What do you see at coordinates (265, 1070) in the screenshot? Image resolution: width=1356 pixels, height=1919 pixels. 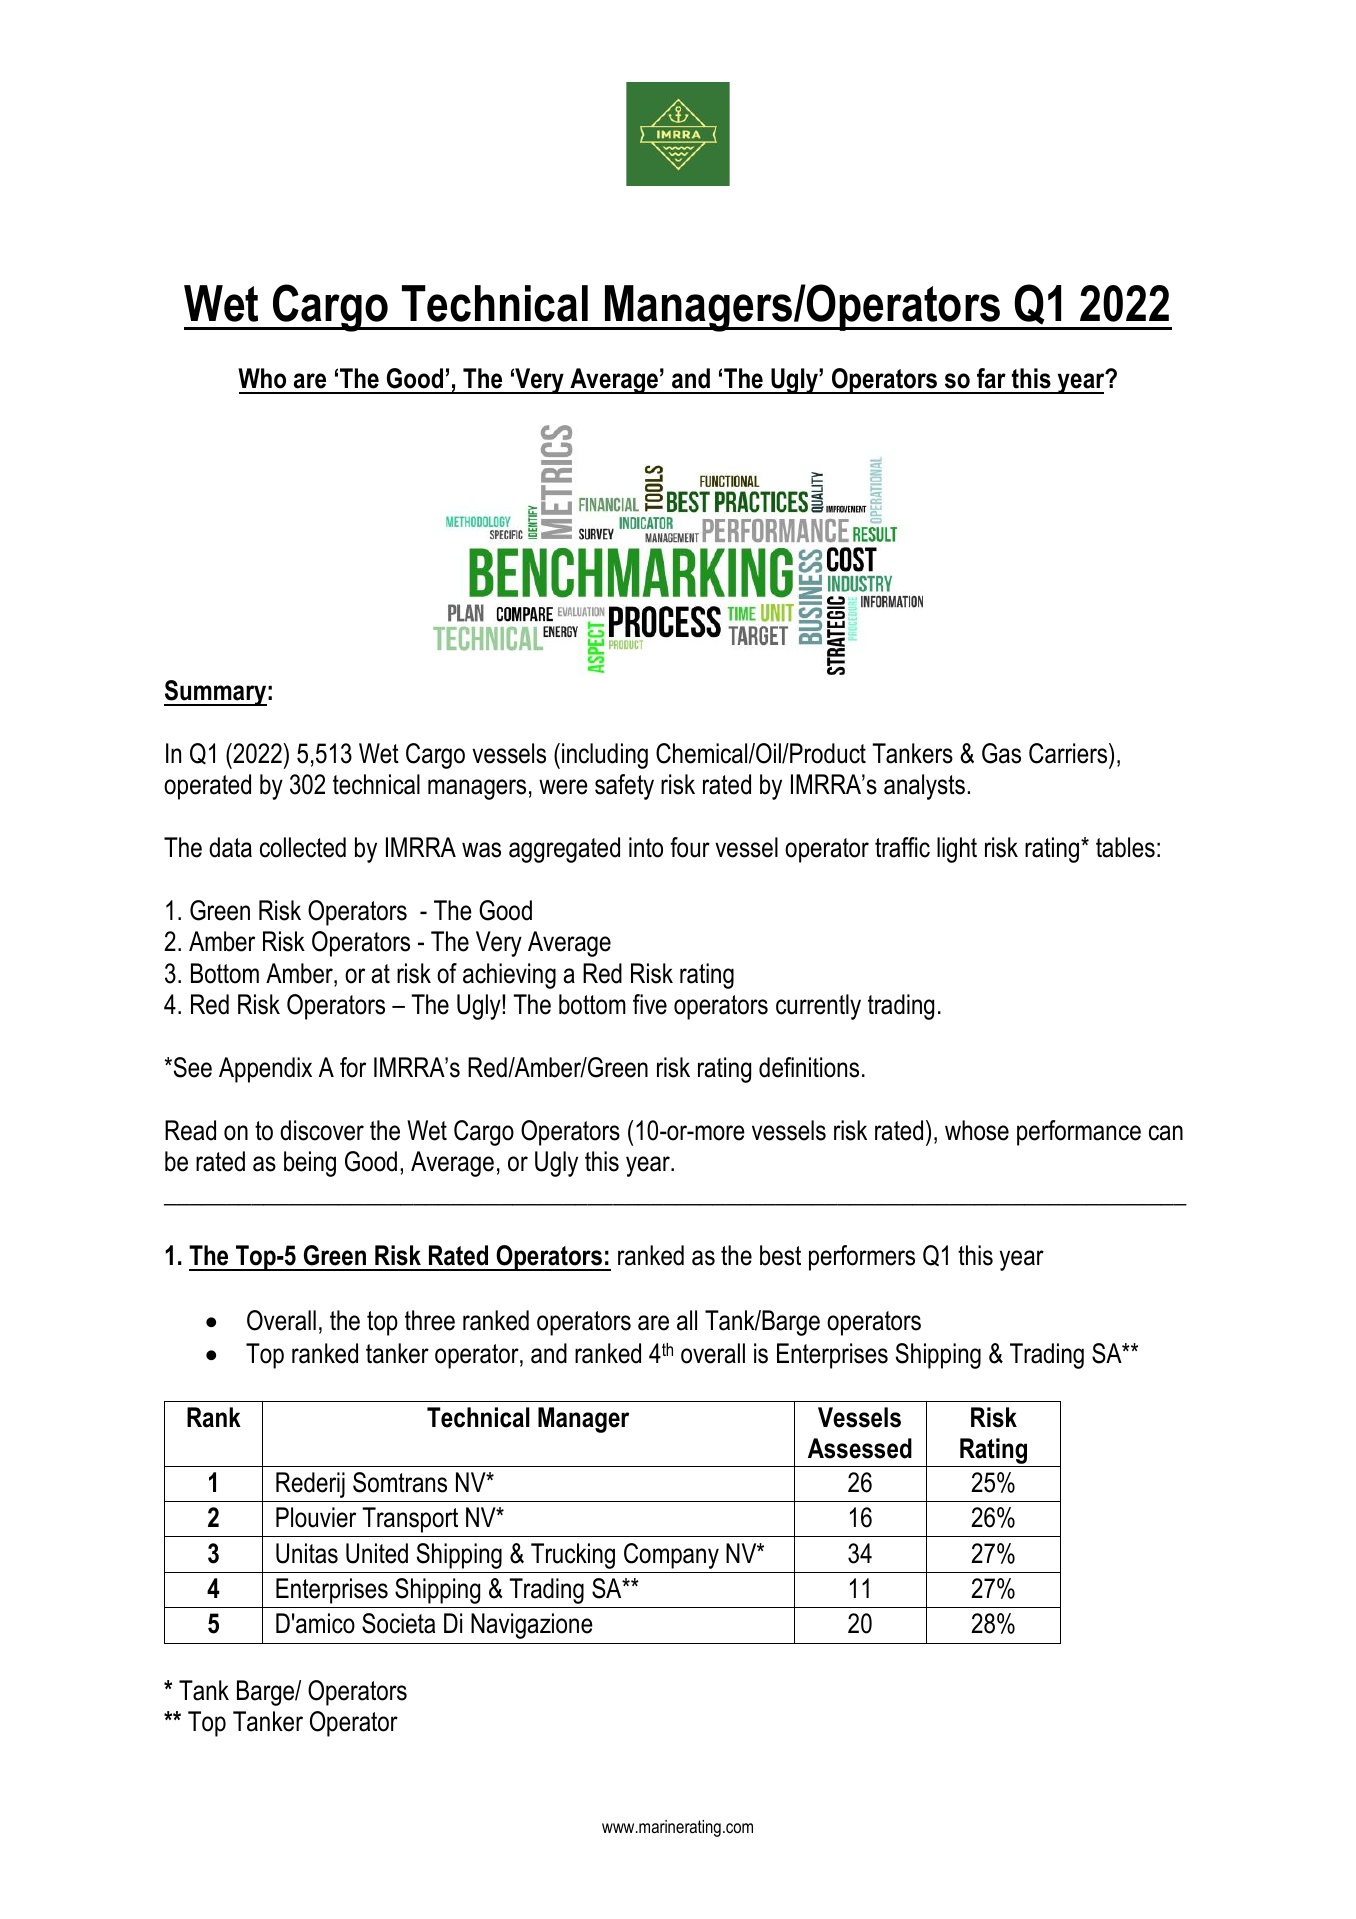 I see `Appendix` at bounding box center [265, 1070].
